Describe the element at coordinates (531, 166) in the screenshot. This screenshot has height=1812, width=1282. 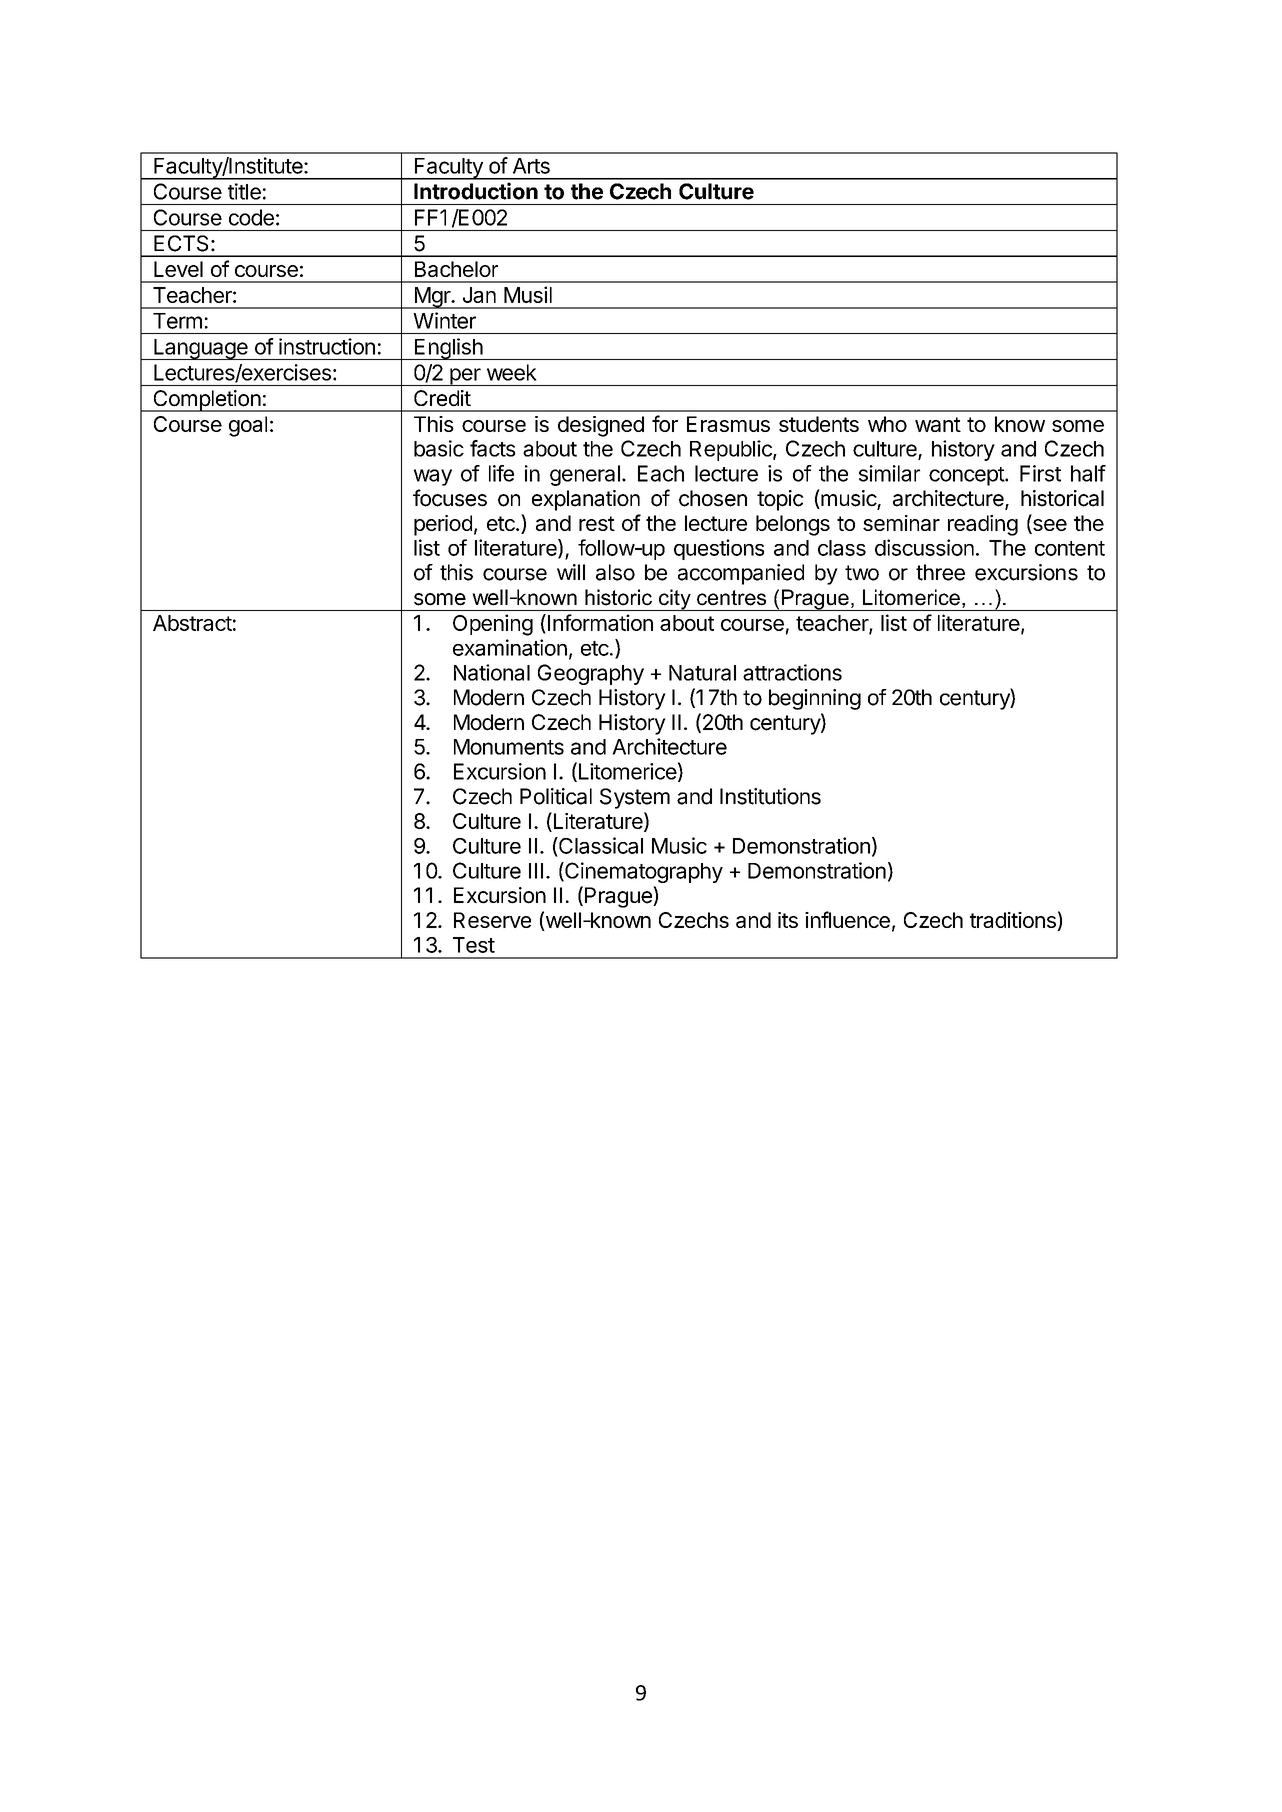
I see `Arts` at that location.
